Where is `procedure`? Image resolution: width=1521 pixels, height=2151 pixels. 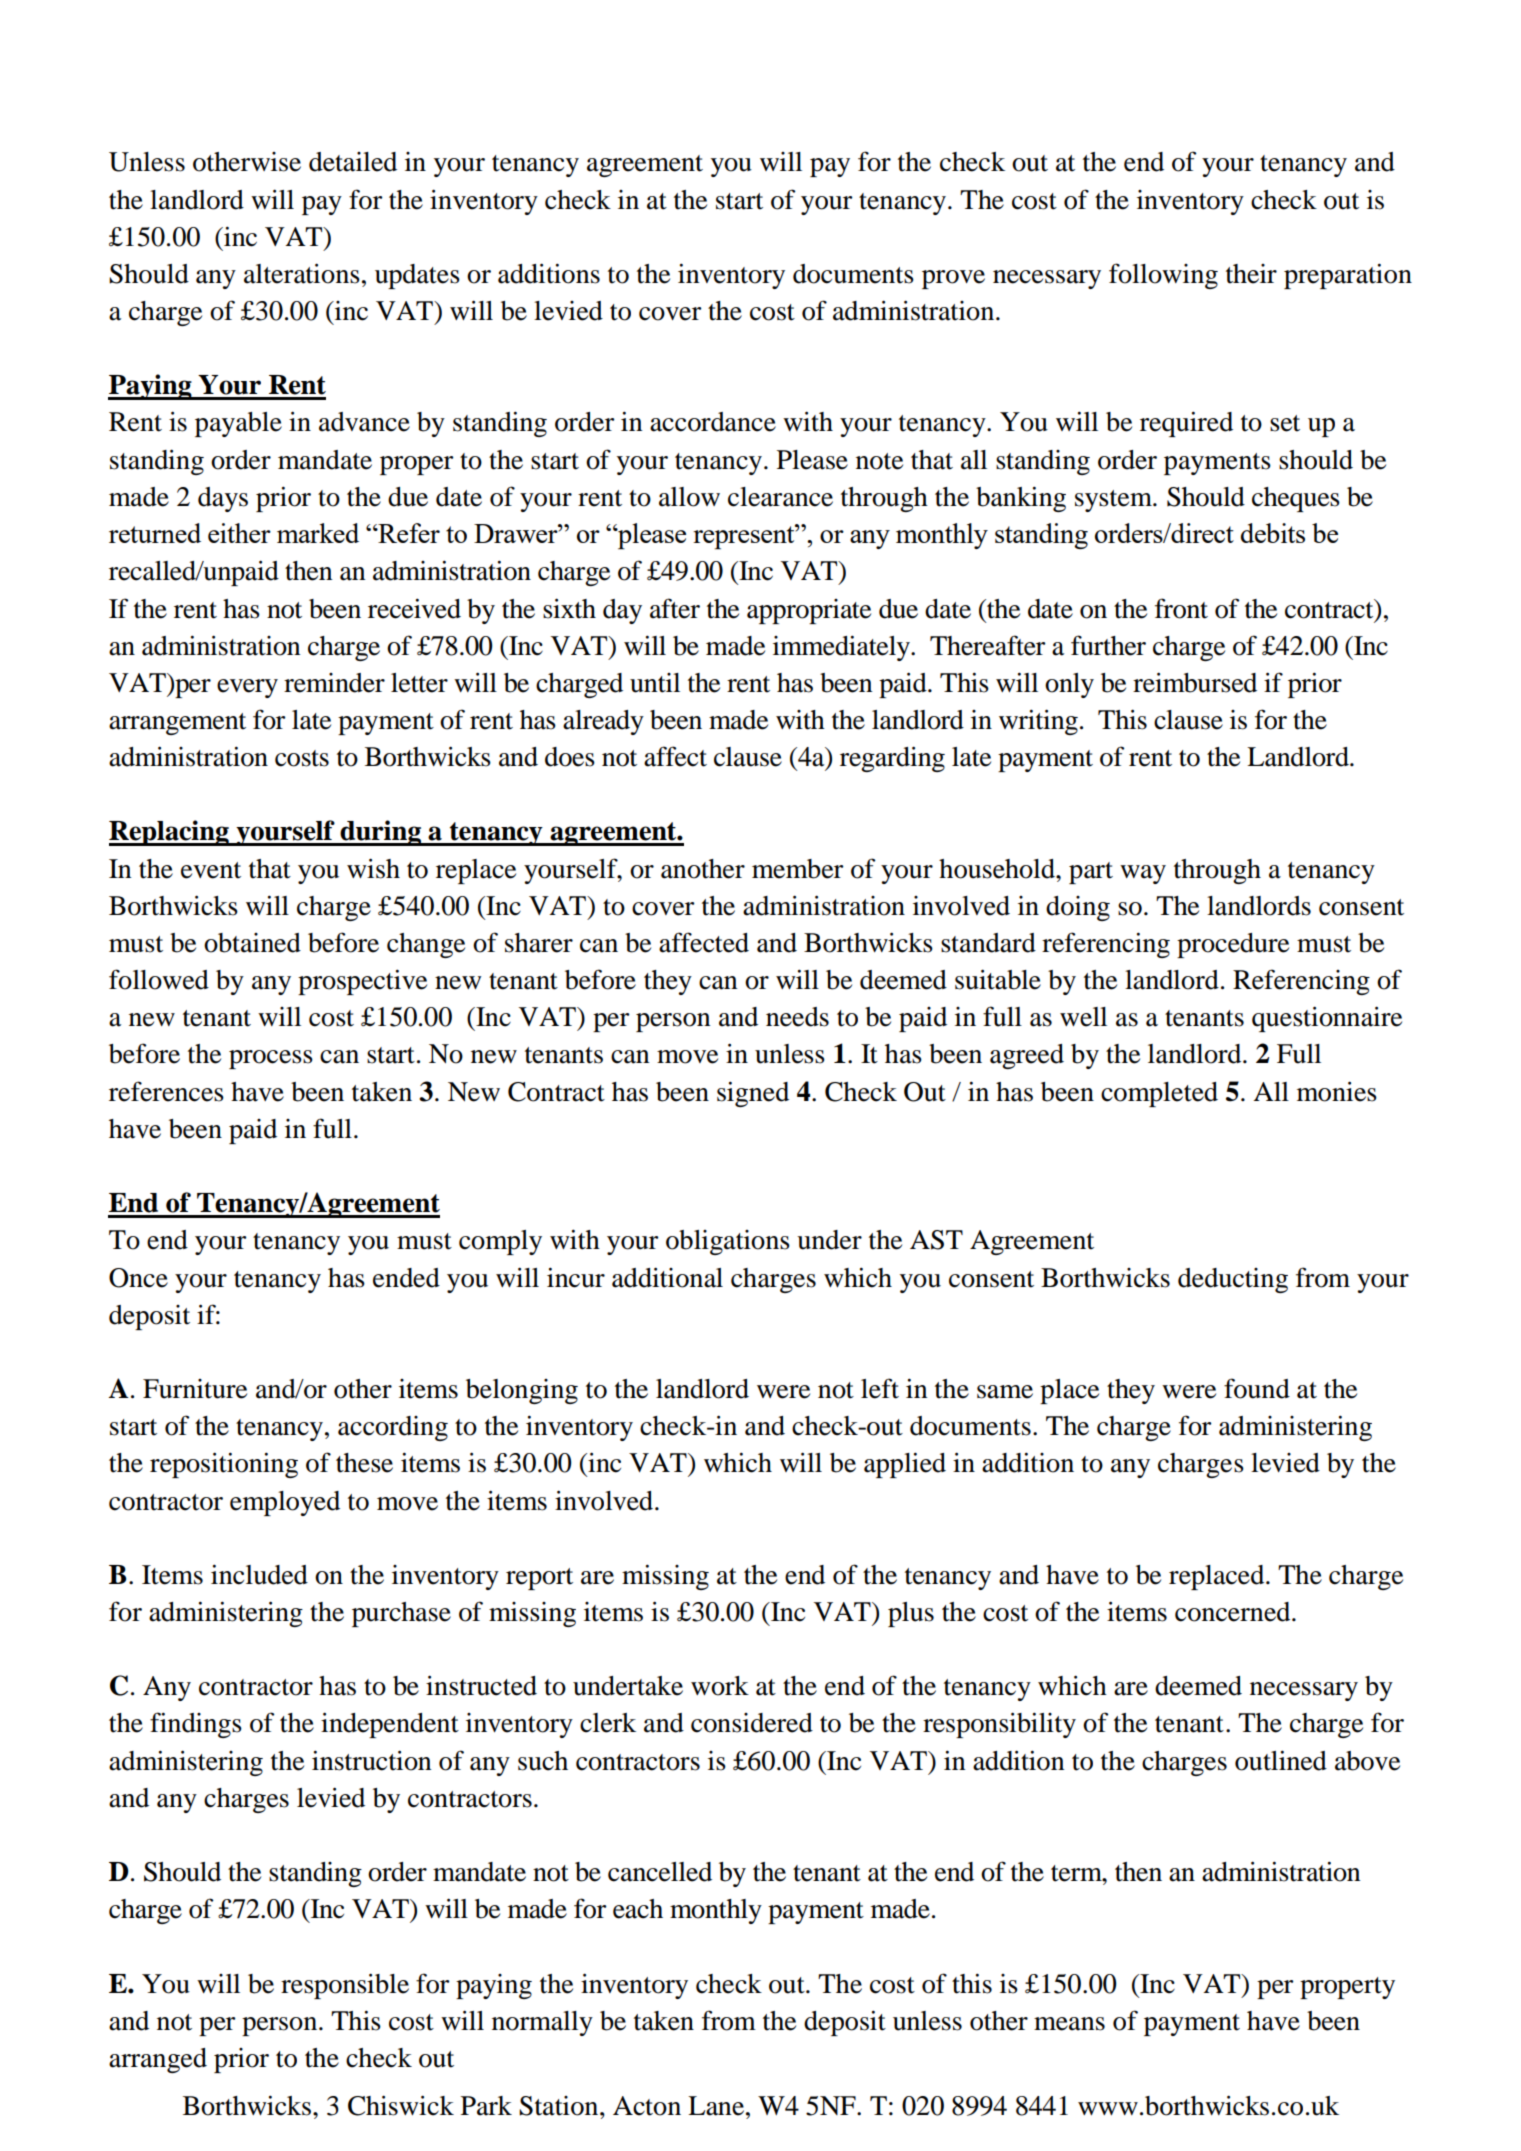
procedure is located at coordinates (1233, 945).
